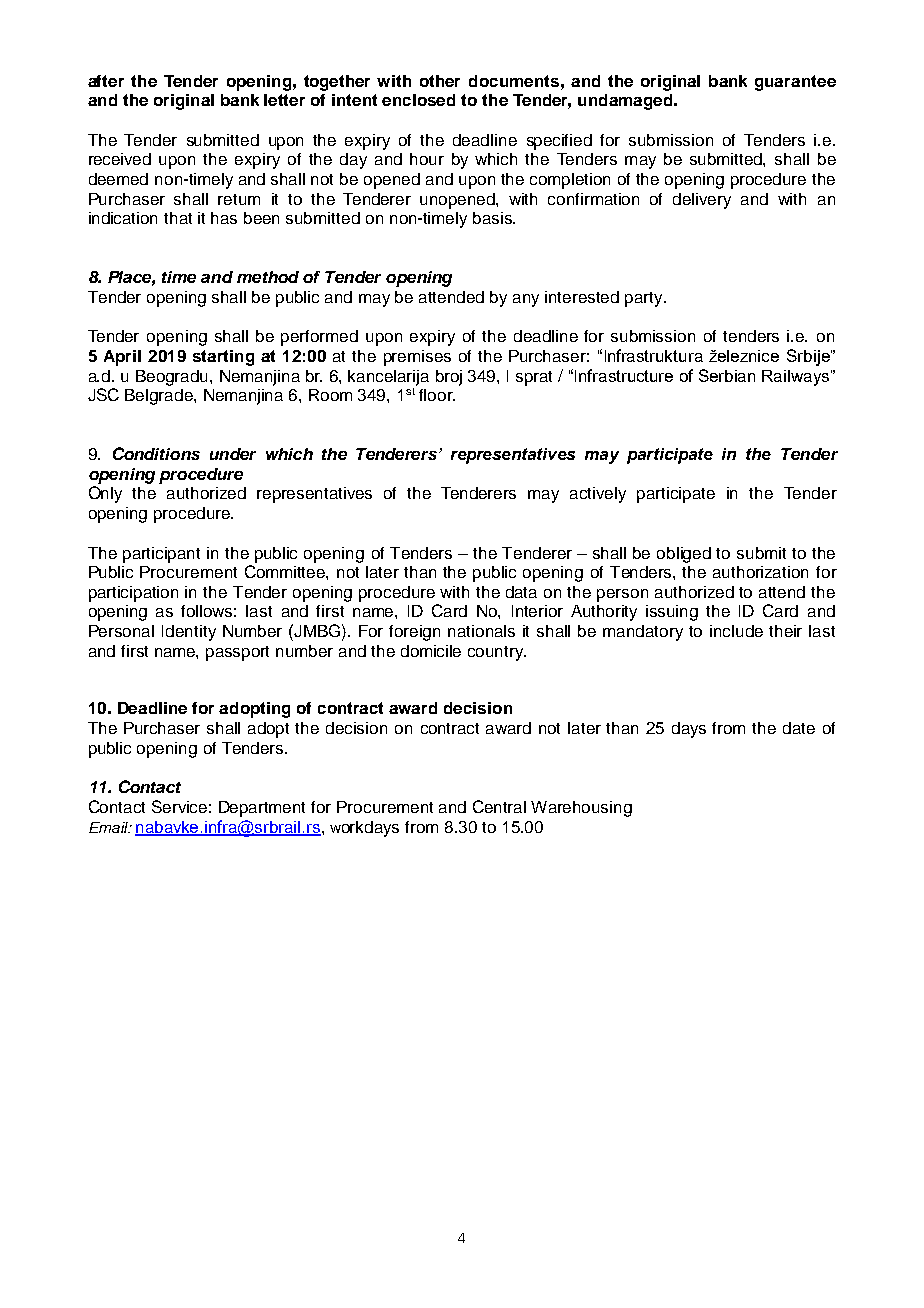 The width and height of the screenshot is (924, 1308). Describe the element at coordinates (262, 809) in the screenshot. I see `Department` at that location.
